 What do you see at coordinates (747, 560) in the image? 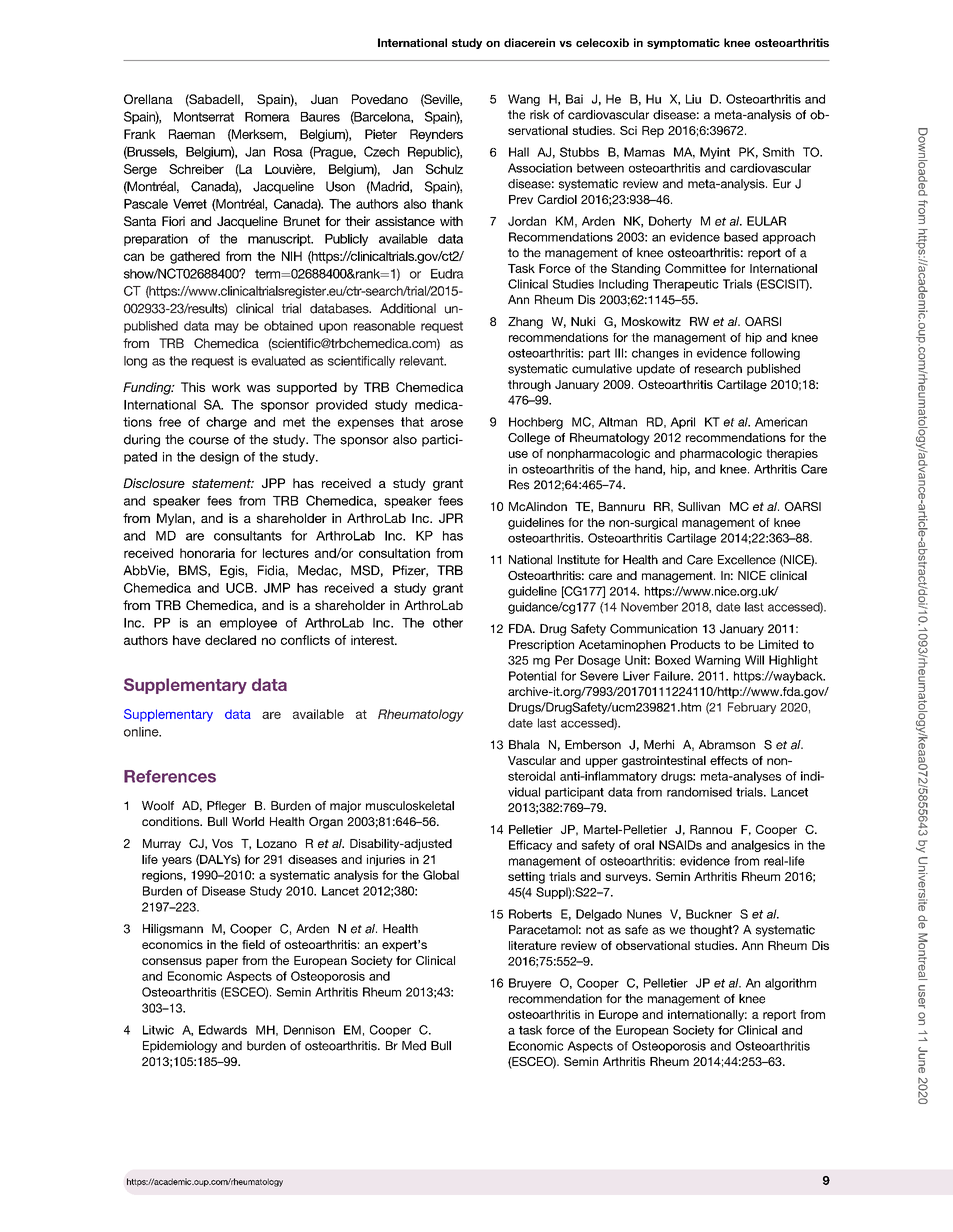
I see `Excellence` at bounding box center [747, 560].
